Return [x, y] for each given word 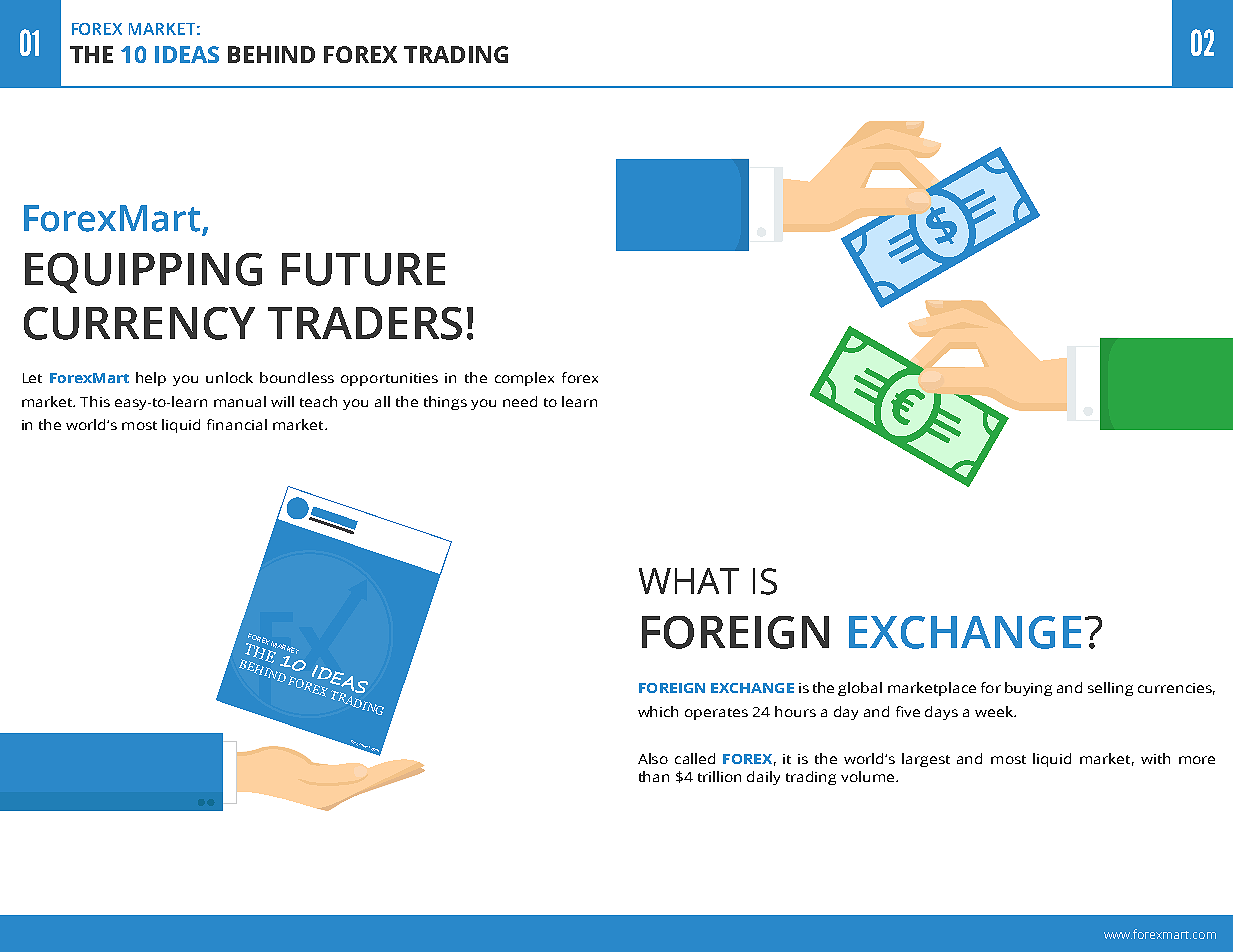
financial [237, 424]
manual [240, 401]
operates [716, 714]
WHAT [689, 581]
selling [1110, 689]
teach [318, 401]
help [151, 379]
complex [524, 379]
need [520, 401]
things [445, 403]
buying [1028, 689]
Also [653, 758]
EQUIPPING [143, 273]
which [658, 711]
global [860, 689]
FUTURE [363, 269]
